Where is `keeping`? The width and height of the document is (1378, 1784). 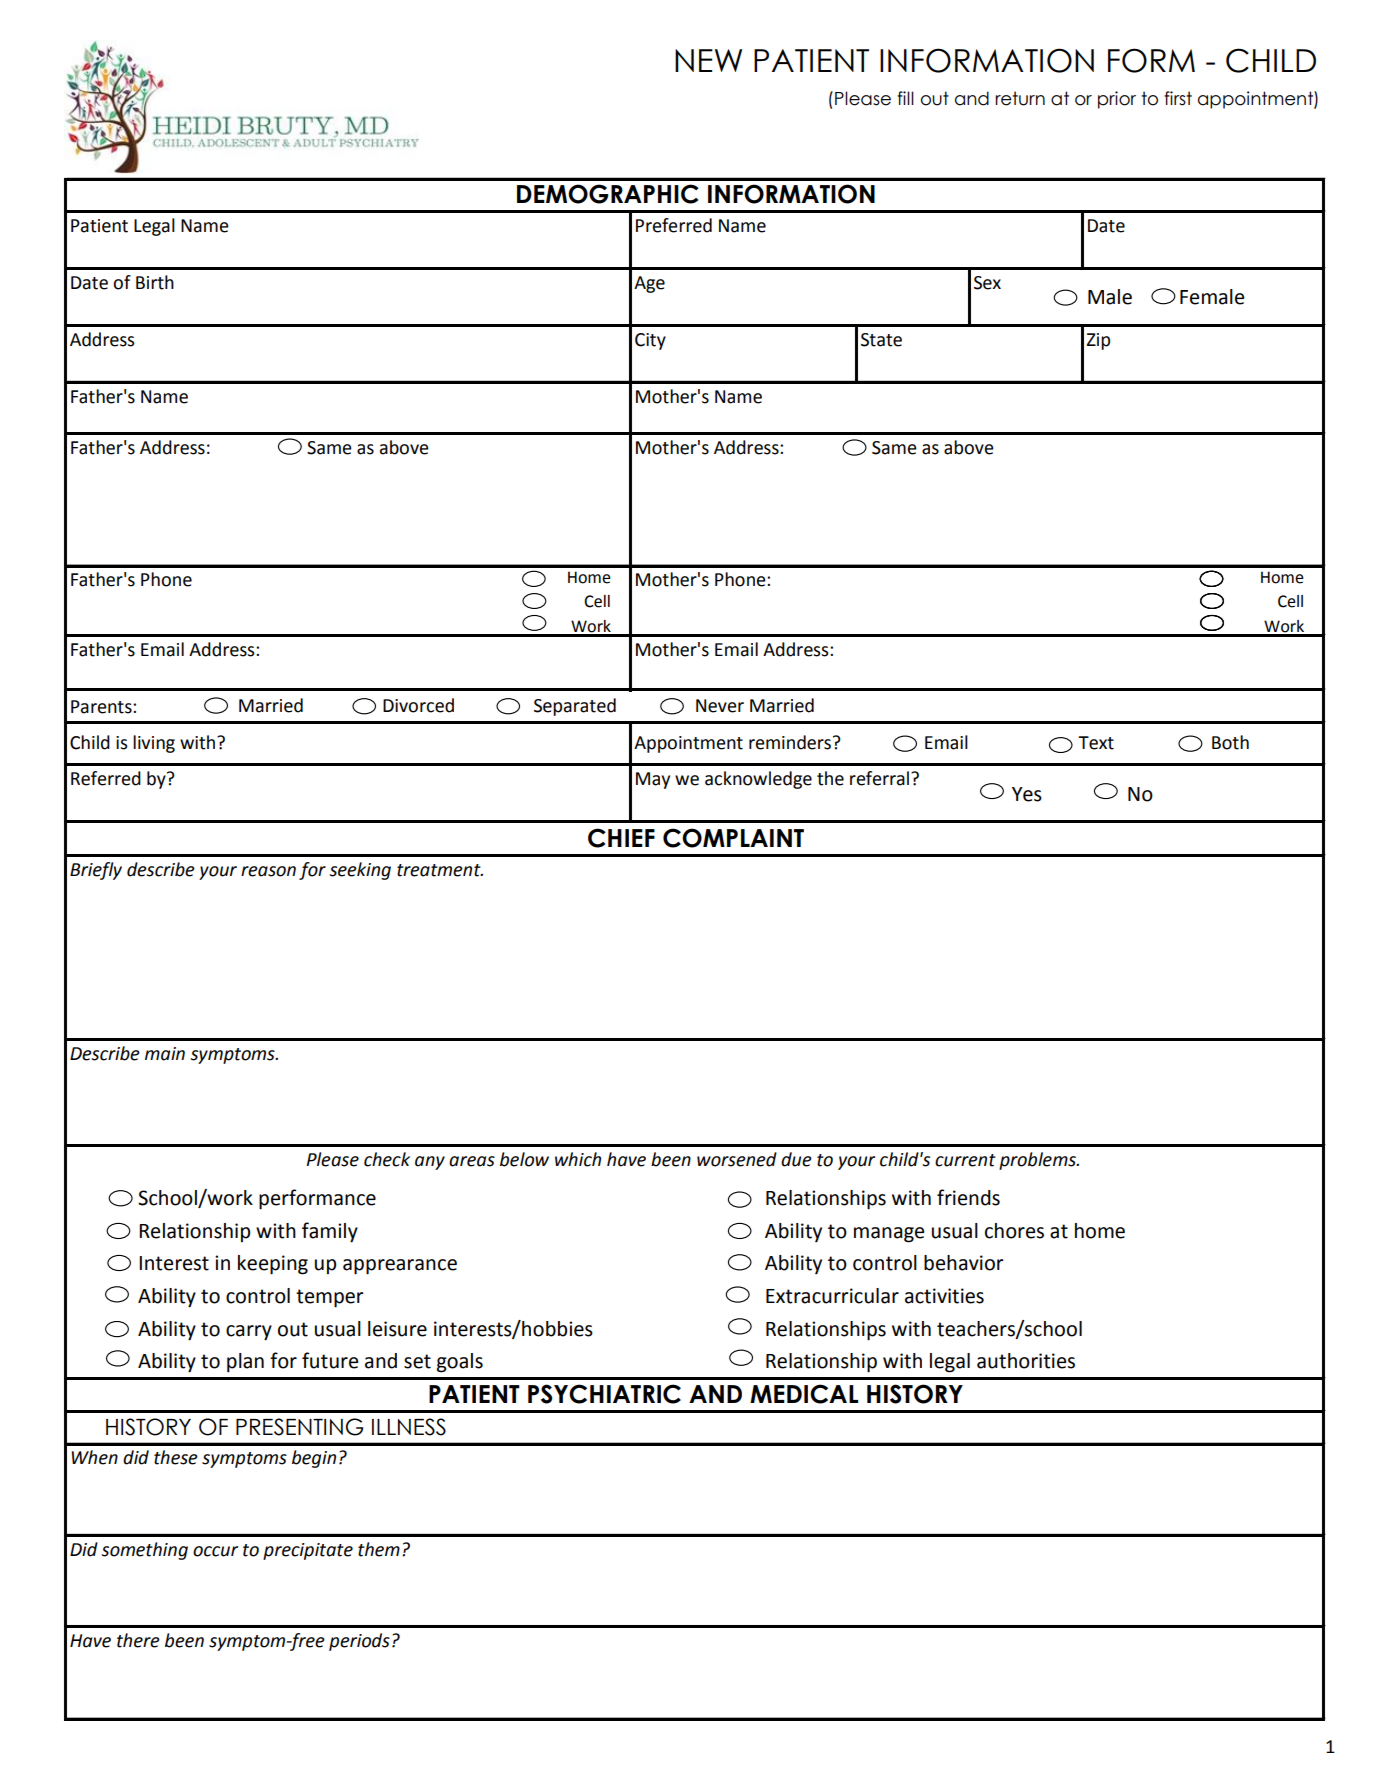
keeping is located at coordinates (273, 1265).
